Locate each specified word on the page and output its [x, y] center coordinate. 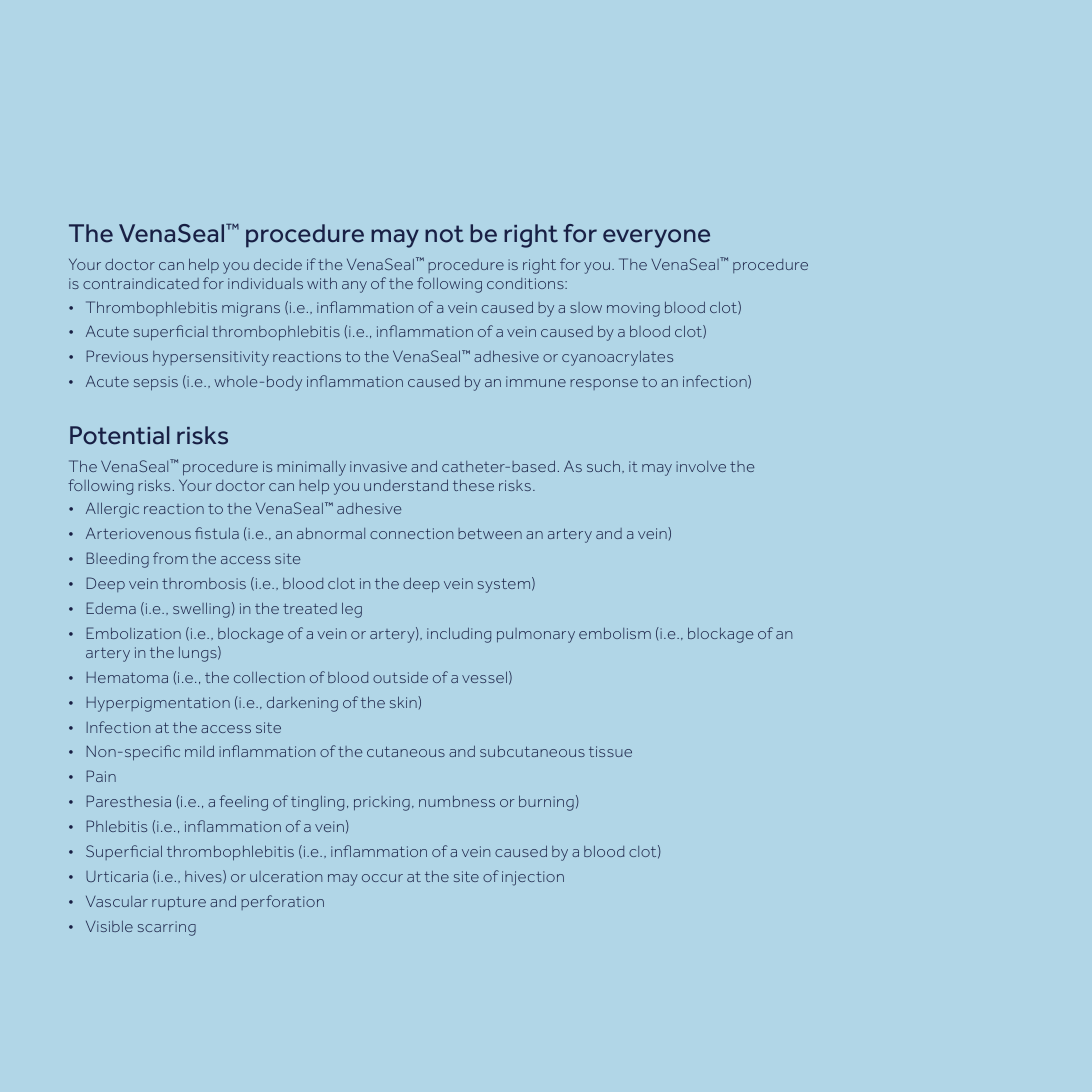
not [444, 234]
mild [199, 751]
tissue [610, 751]
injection [533, 878]
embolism [615, 633]
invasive [378, 466]
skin [404, 702]
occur [382, 878]
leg [352, 610]
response [604, 384]
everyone [656, 238]
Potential [120, 435]
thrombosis [204, 583]
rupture [179, 904]
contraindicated [141, 283]
